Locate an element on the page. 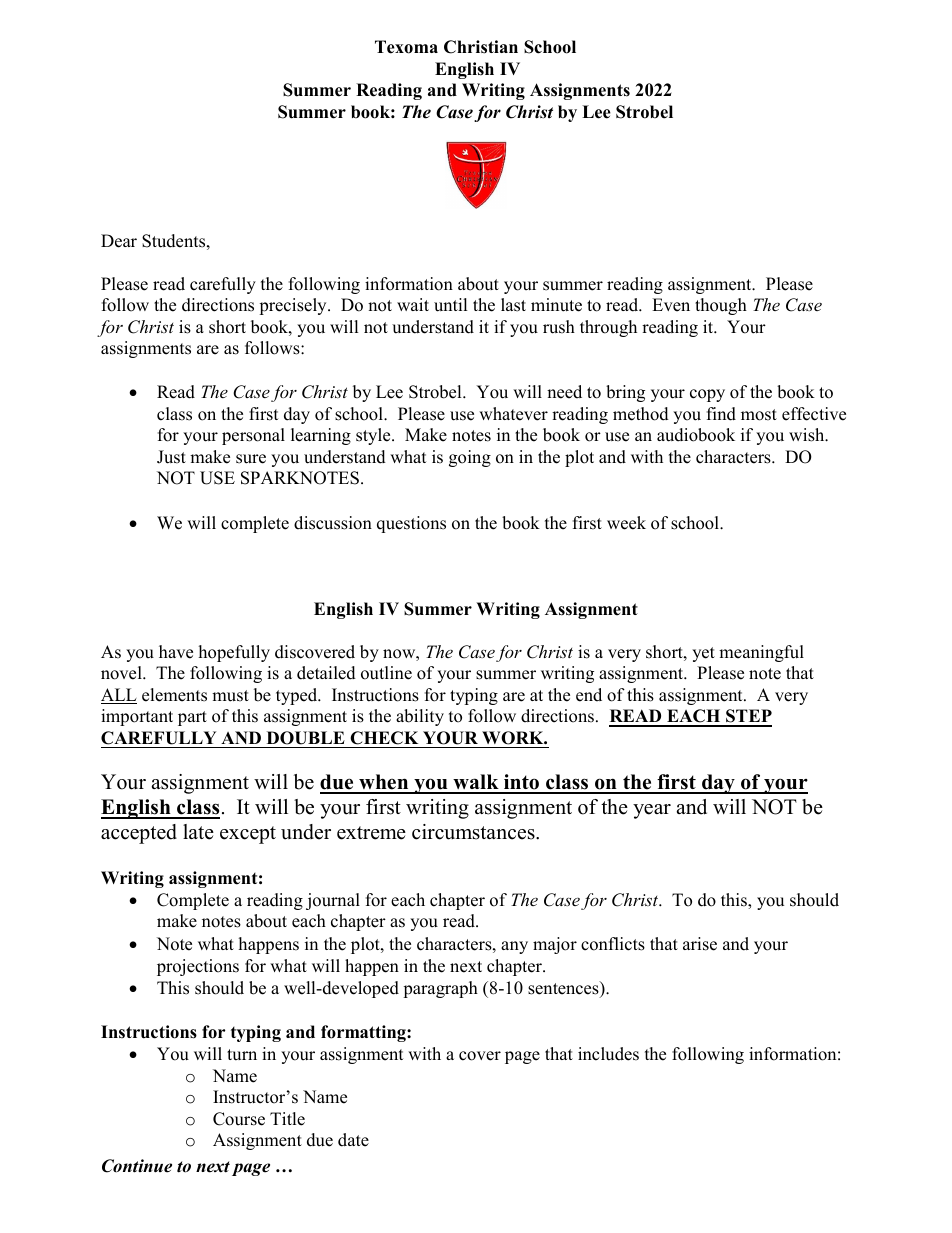  Course is located at coordinates (239, 1119).
